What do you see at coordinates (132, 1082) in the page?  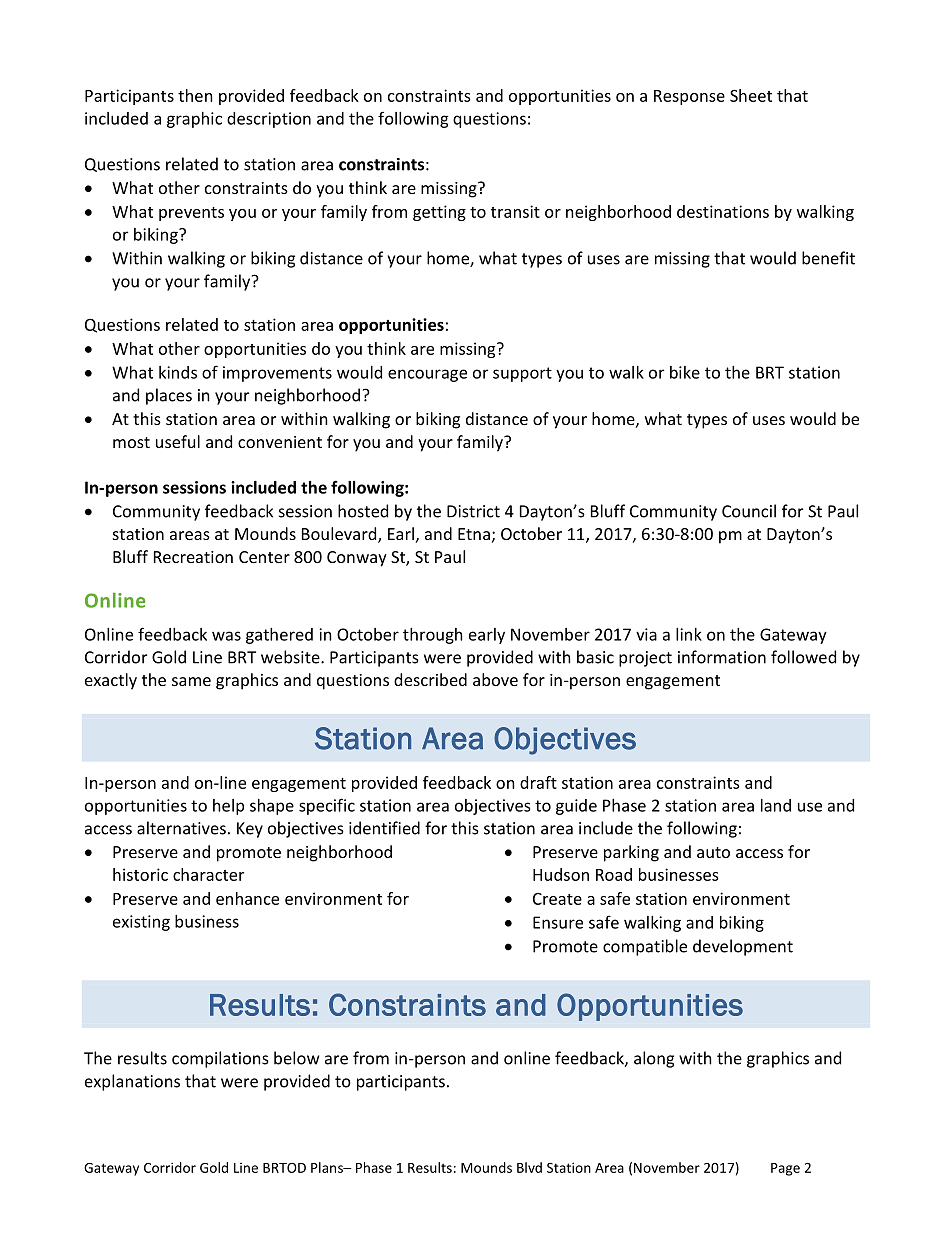 I see `explanations` at bounding box center [132, 1082].
